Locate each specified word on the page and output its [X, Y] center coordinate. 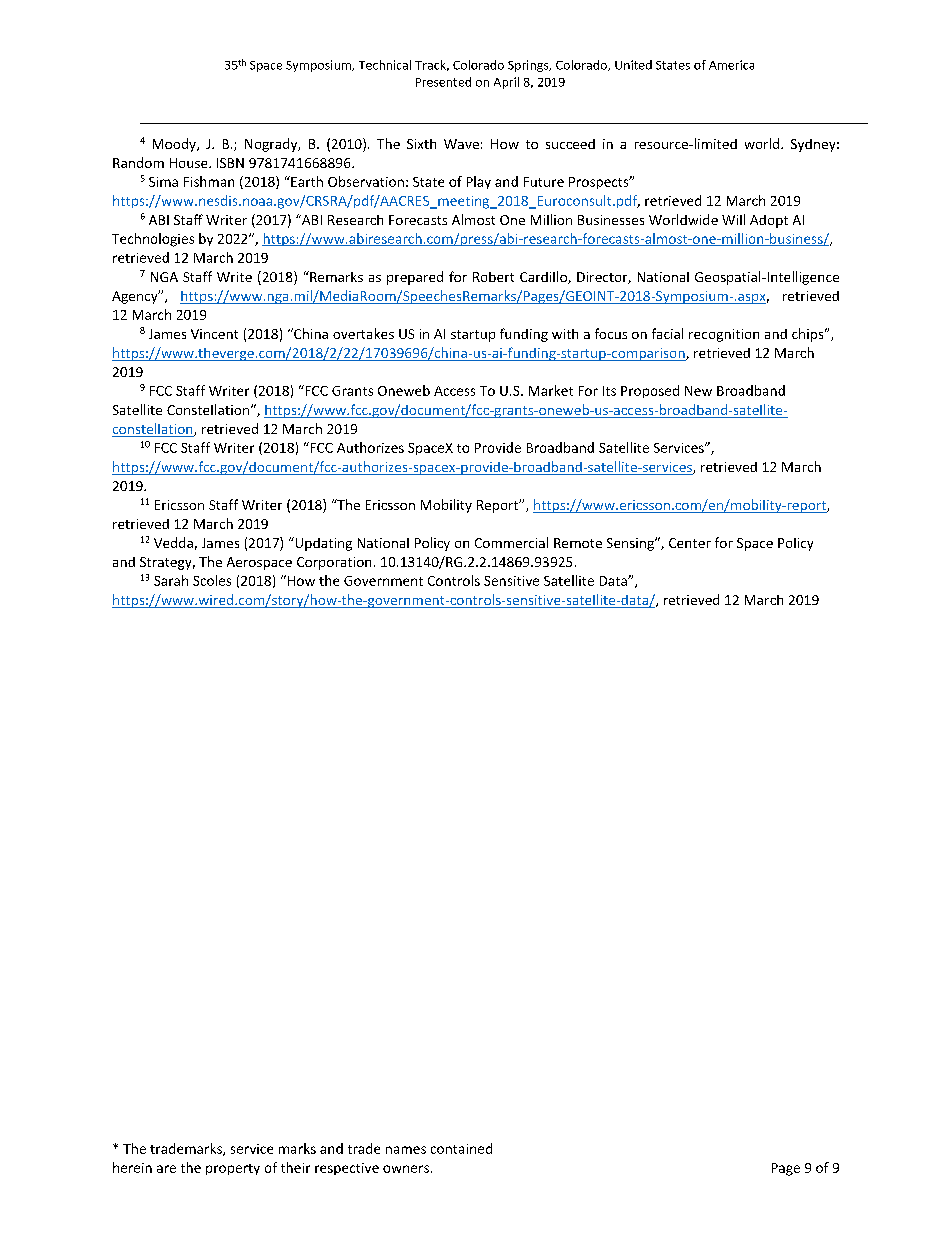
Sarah [171, 580]
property [233, 1169]
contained [461, 1148]
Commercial [511, 542]
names [406, 1150]
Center [690, 543]
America [731, 65]
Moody [175, 145]
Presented [443, 82]
